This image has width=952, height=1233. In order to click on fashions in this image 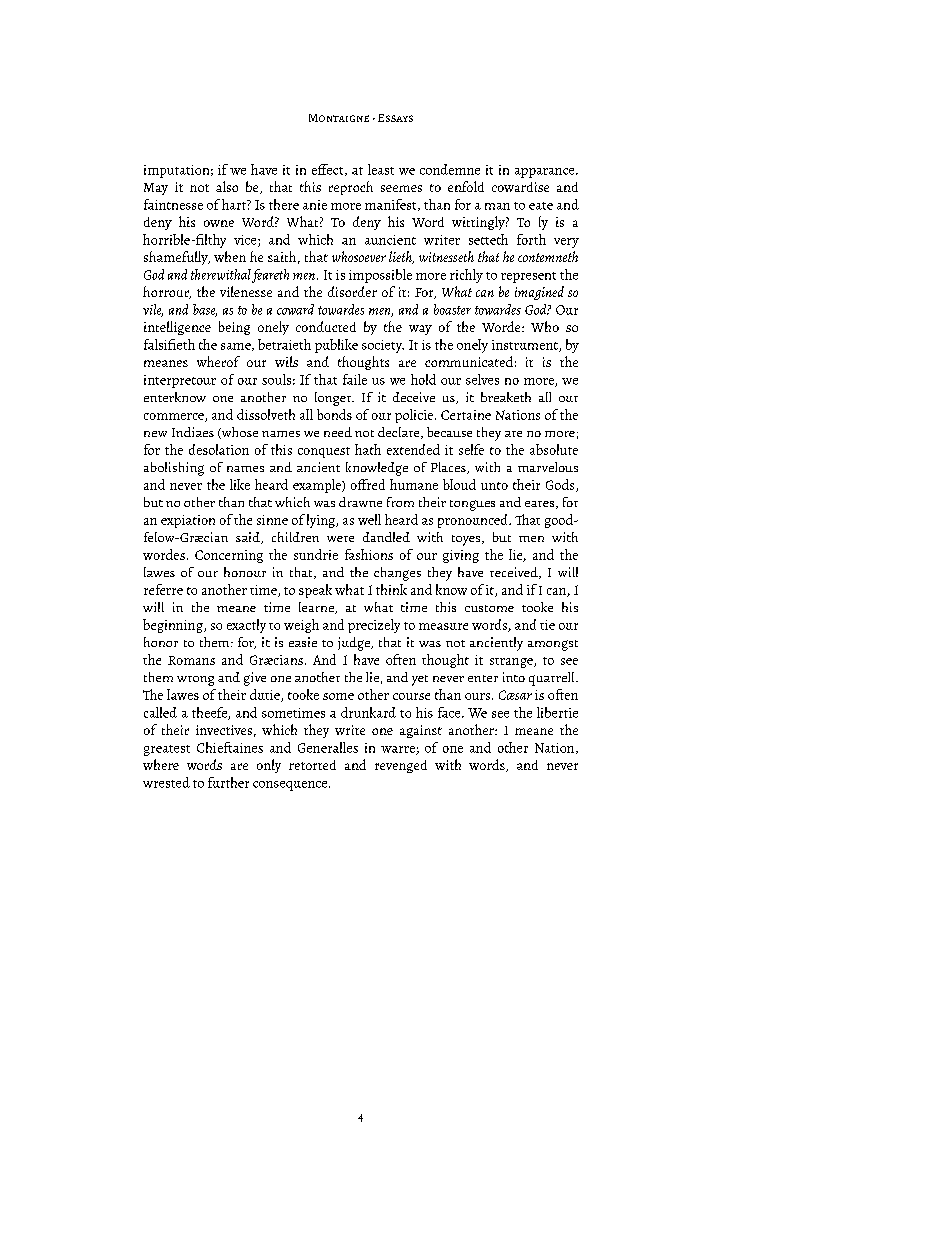, I will do `click(369, 554)`.
